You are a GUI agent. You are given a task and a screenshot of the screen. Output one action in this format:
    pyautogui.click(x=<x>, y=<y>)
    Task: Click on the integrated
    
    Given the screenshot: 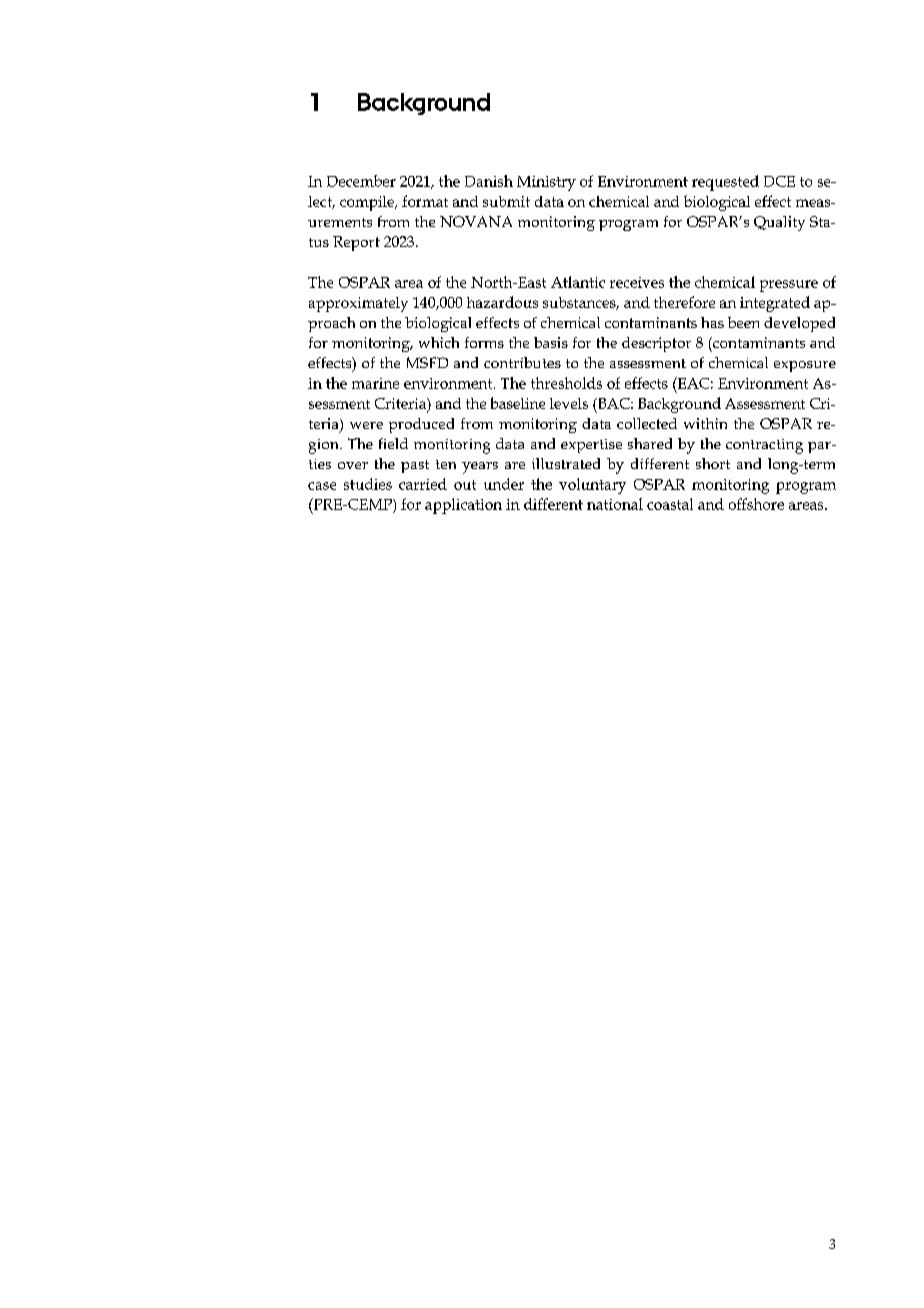 What is the action you would take?
    pyautogui.click(x=775, y=304)
